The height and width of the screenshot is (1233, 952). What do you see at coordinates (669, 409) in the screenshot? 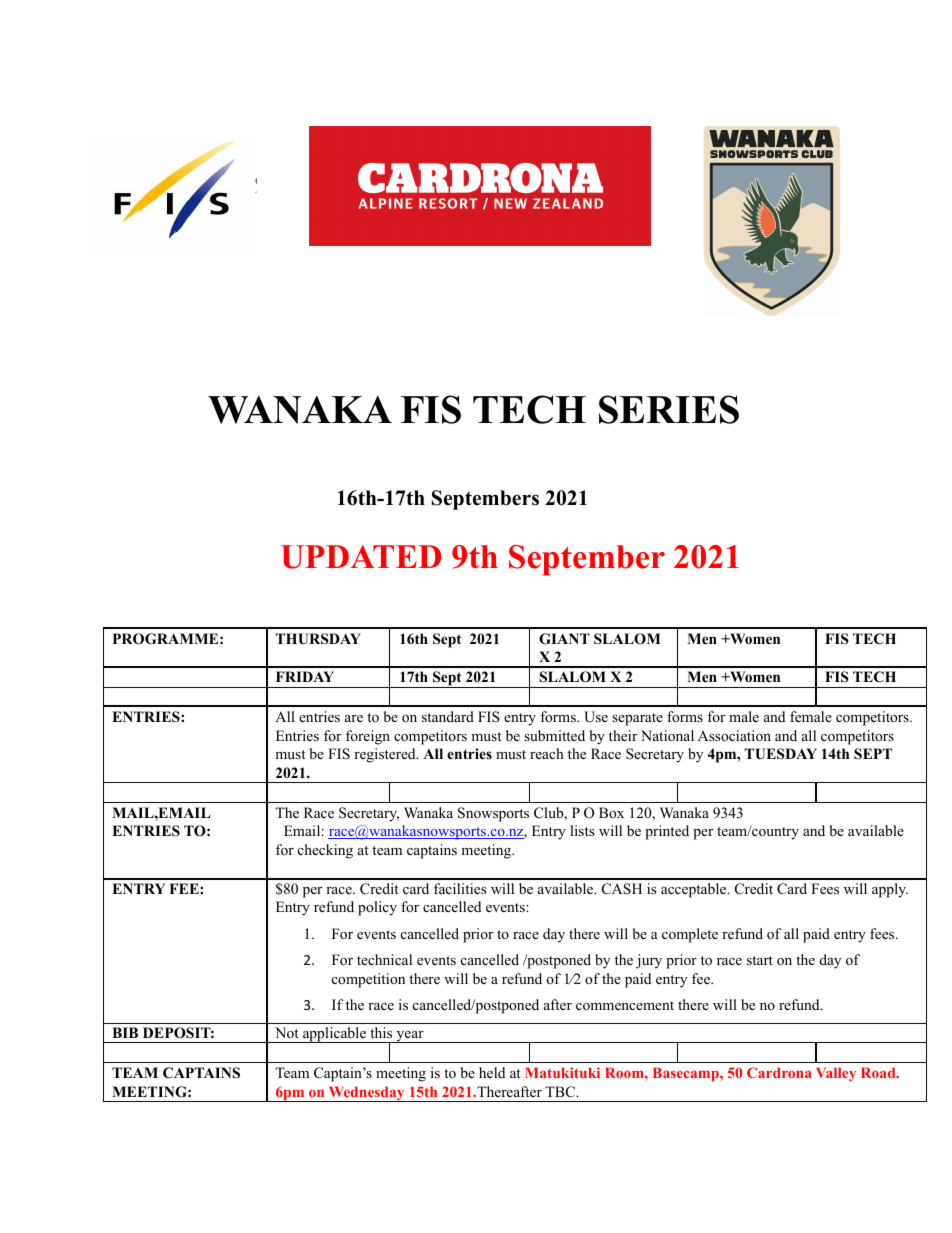
I see `SERIES` at bounding box center [669, 409].
